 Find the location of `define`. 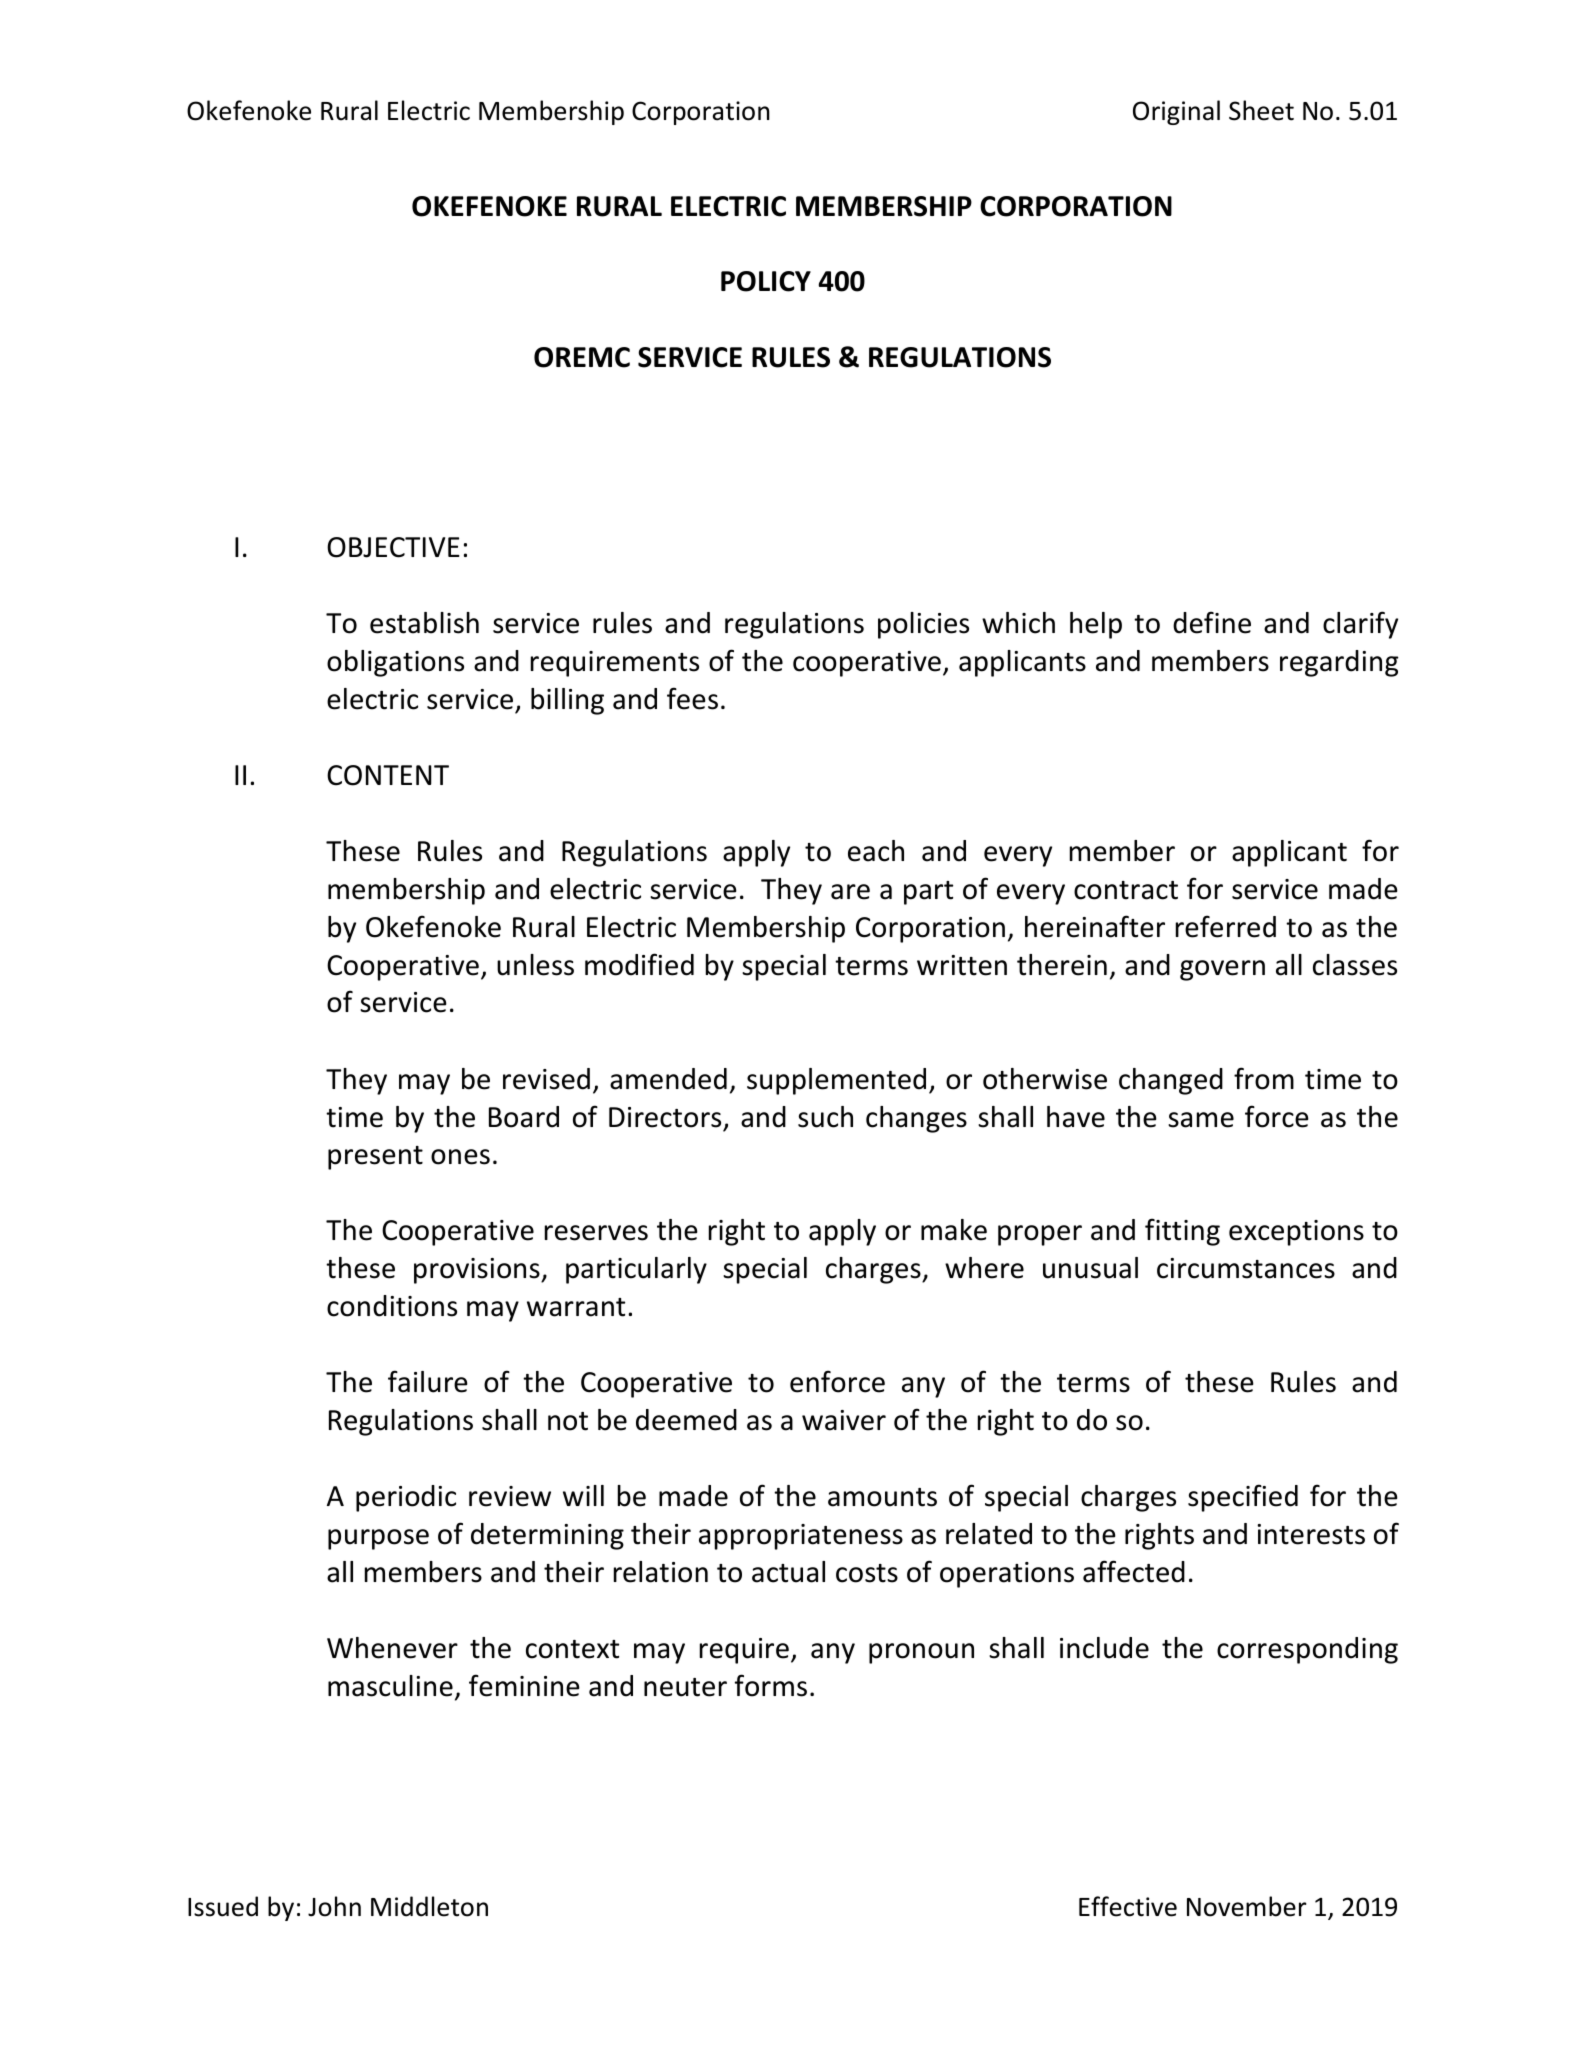

define is located at coordinates (1212, 622).
